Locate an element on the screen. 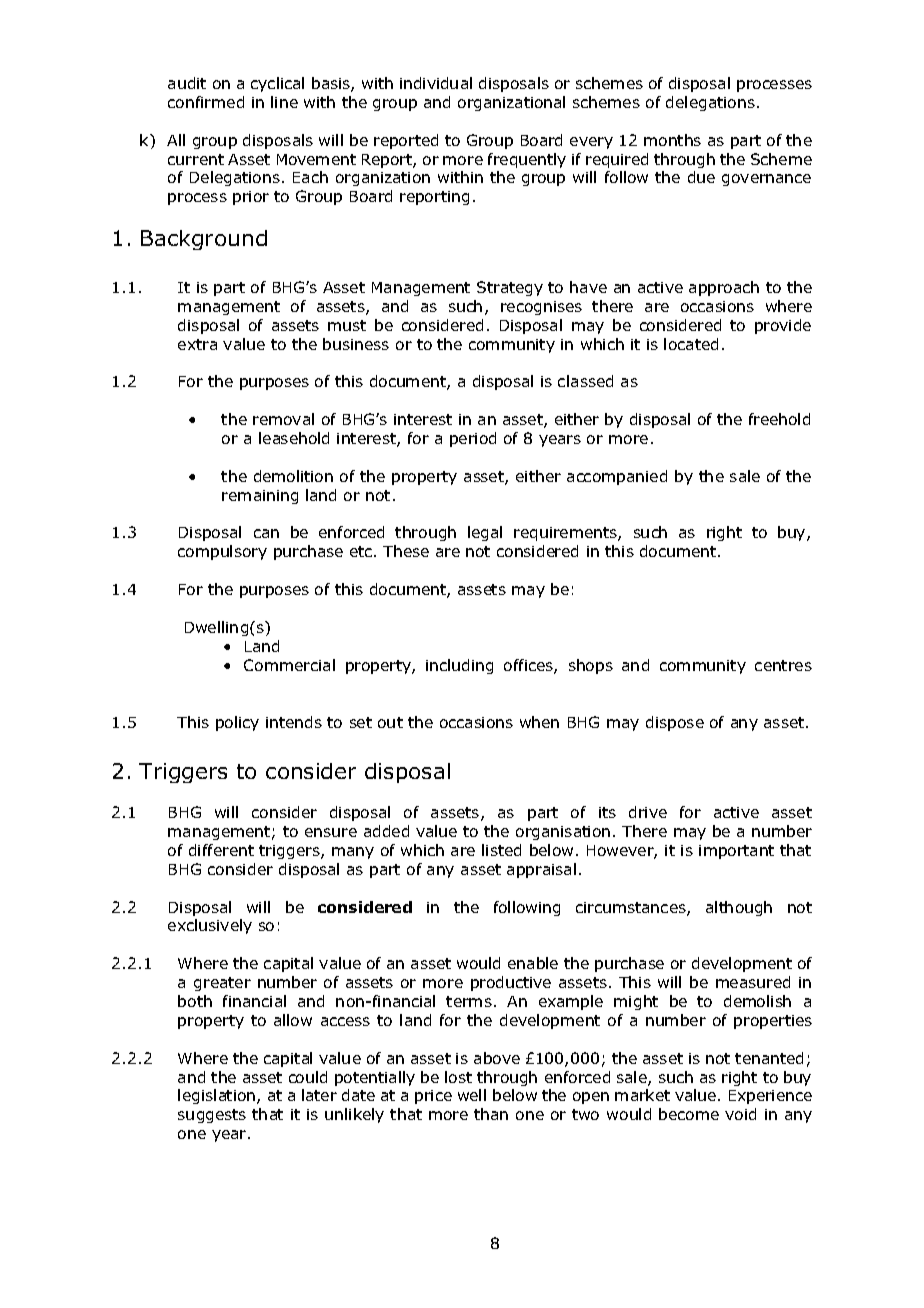 The height and width of the screenshot is (1308, 924). line is located at coordinates (284, 102).
